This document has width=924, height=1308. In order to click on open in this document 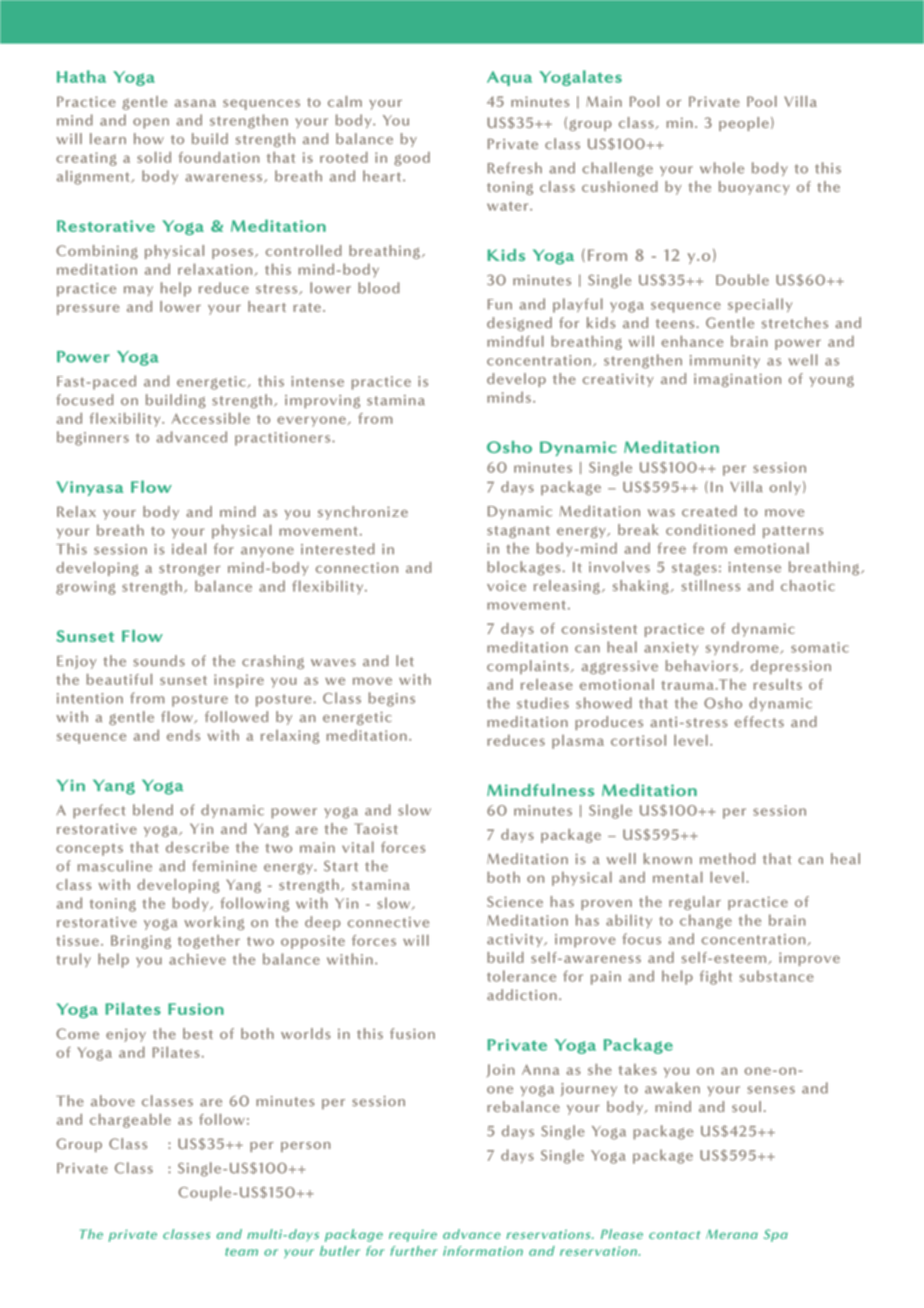, I will do `click(151, 123)`.
